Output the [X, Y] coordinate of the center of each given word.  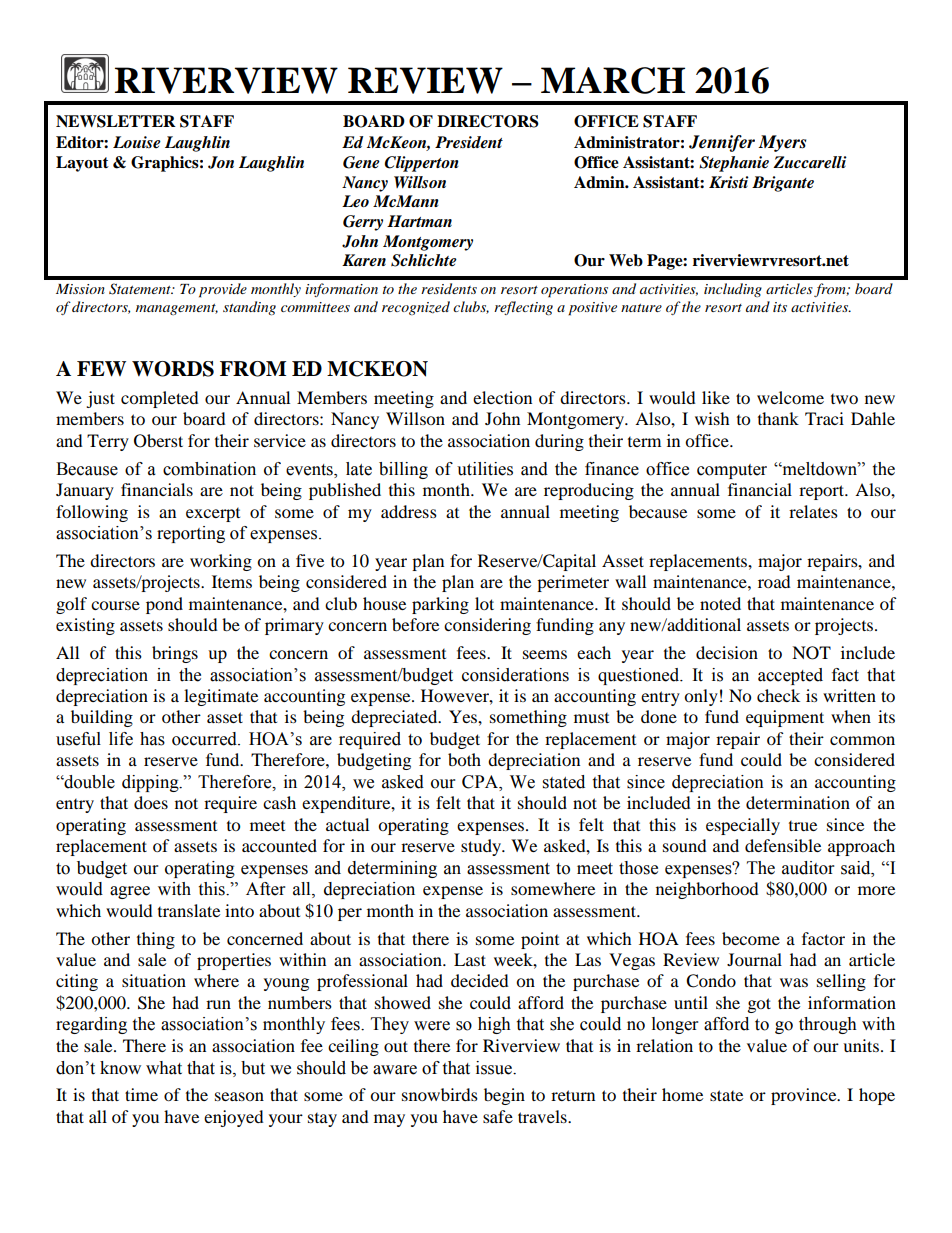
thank [778, 418]
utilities [485, 469]
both [464, 759]
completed [160, 399]
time [141, 1094]
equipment [785, 718]
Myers [782, 143]
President [469, 142]
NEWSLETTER [116, 121]
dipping [151, 783]
